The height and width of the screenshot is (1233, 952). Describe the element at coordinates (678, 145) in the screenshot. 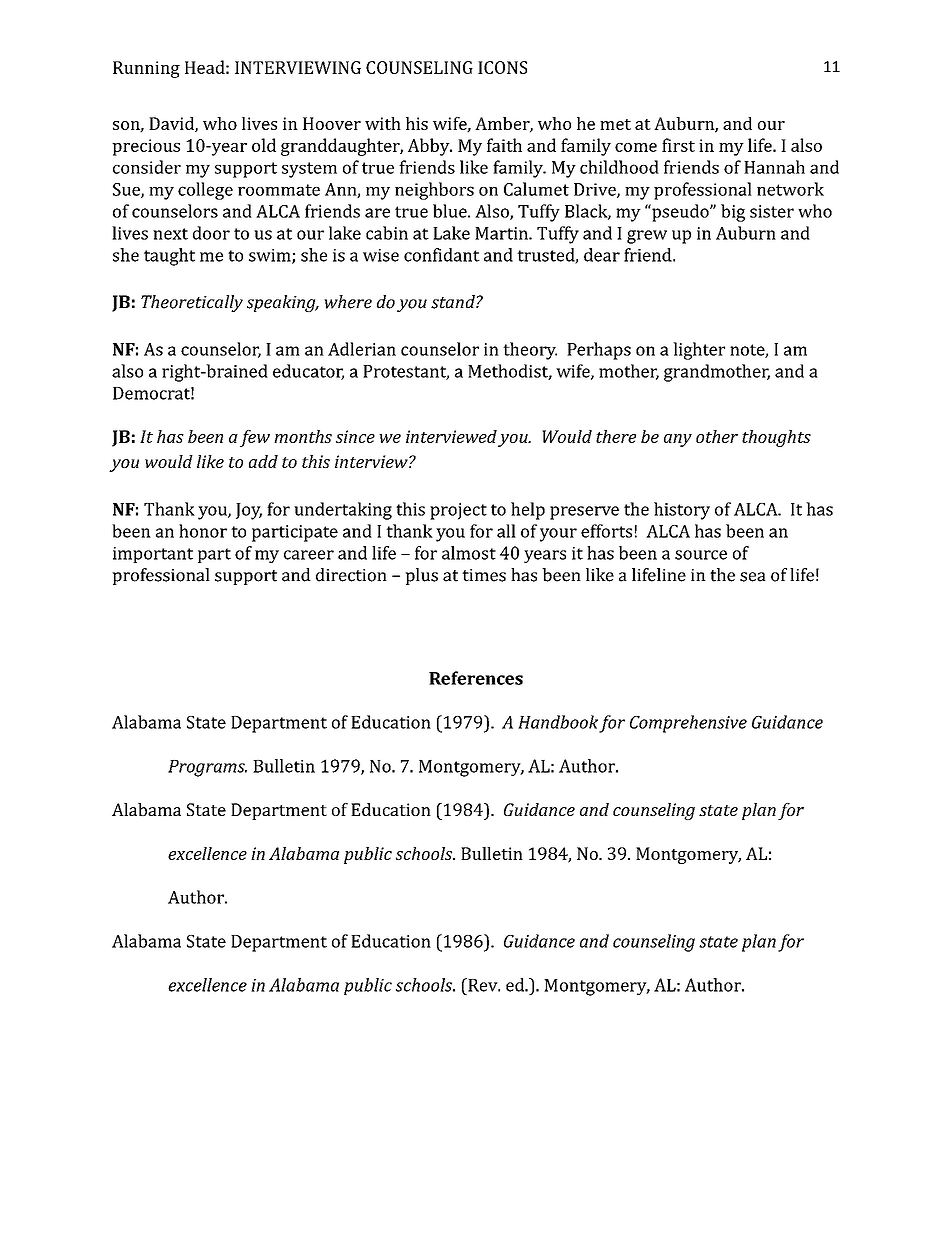

I see `first` at that location.
